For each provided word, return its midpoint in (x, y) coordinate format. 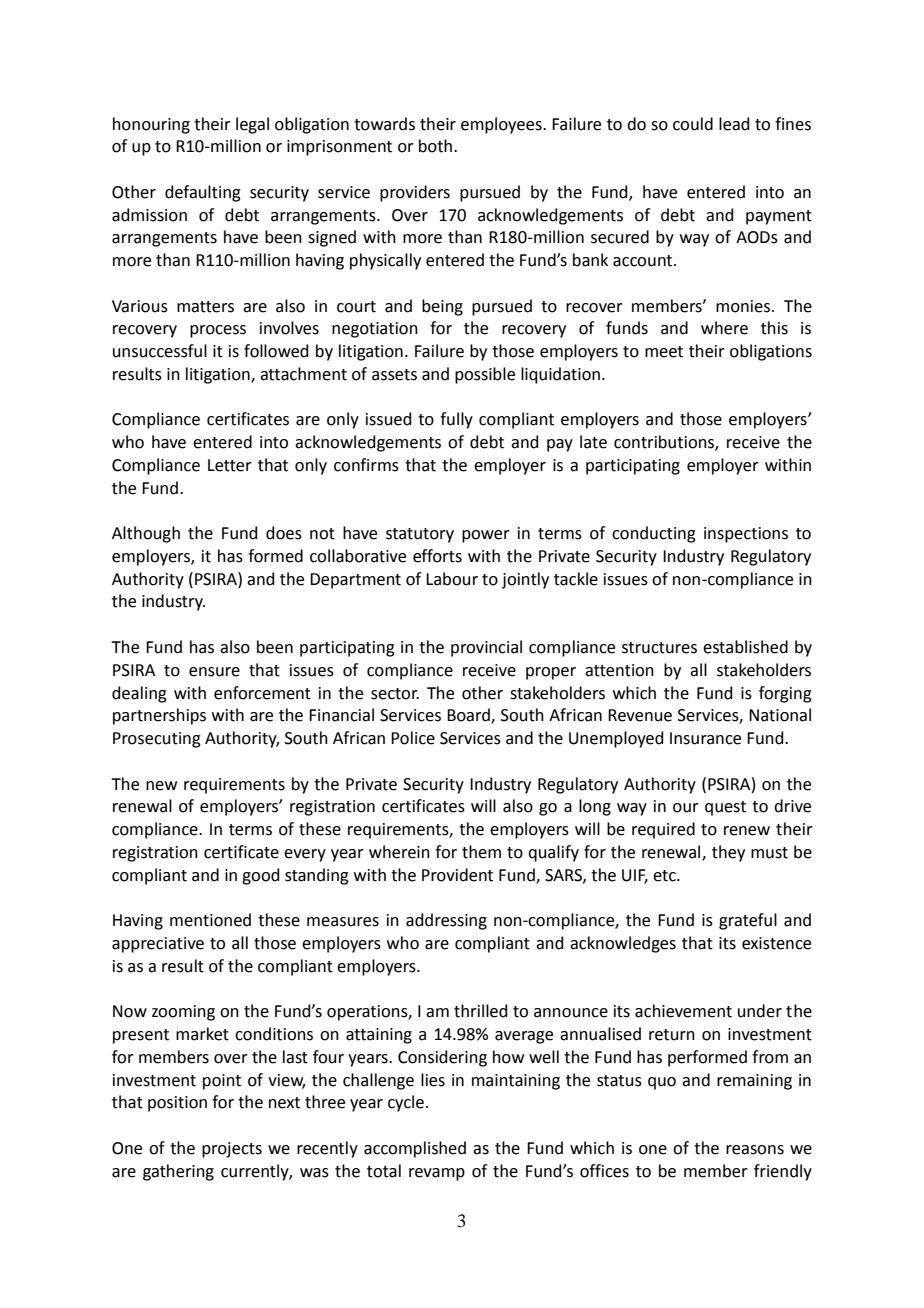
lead (734, 124)
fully (456, 420)
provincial (486, 648)
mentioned (210, 920)
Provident (457, 875)
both (437, 146)
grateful (748, 921)
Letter (230, 465)
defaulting (203, 193)
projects (232, 1150)
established (745, 647)
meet (664, 352)
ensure (214, 672)
